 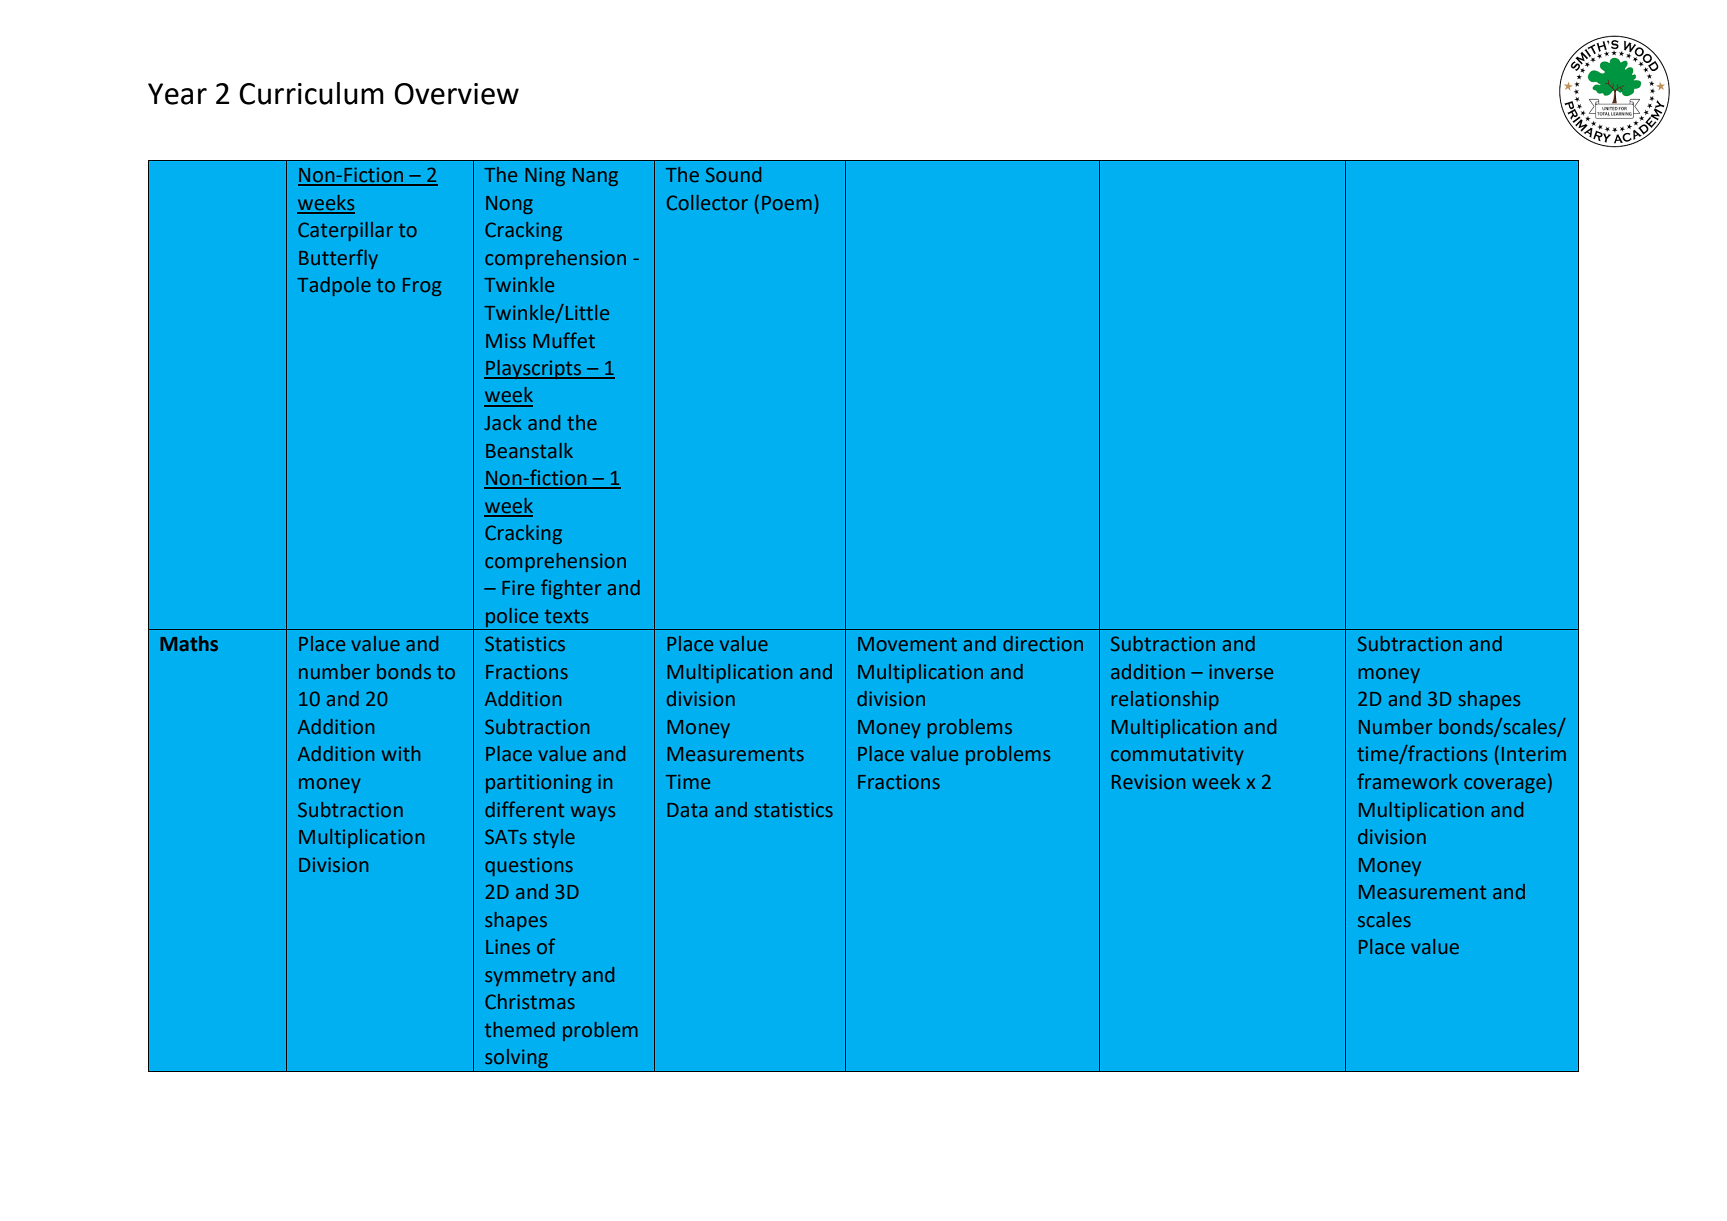 I want to click on Christmas, so click(x=530, y=1002).
